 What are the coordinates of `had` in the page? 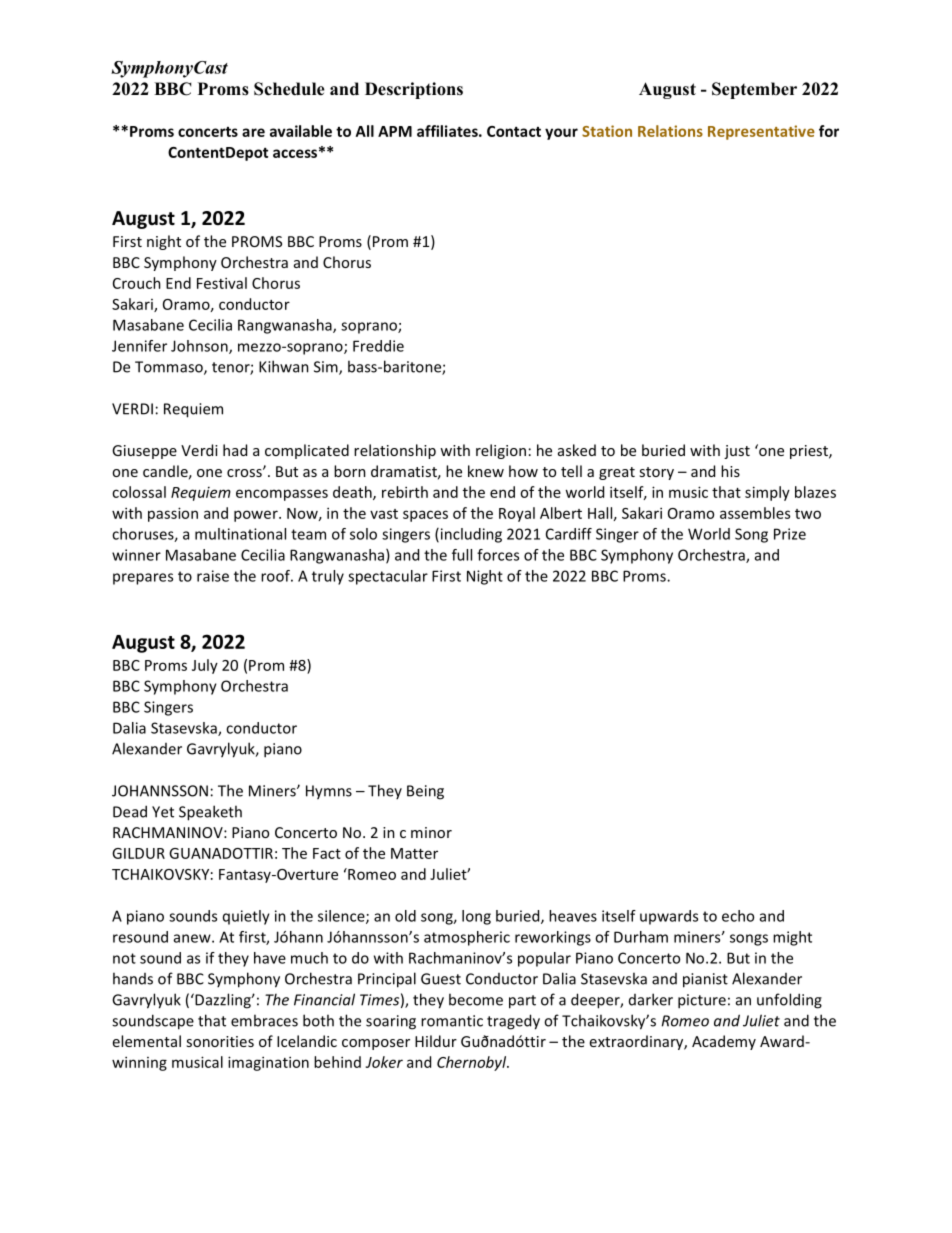 It's located at (235, 450).
